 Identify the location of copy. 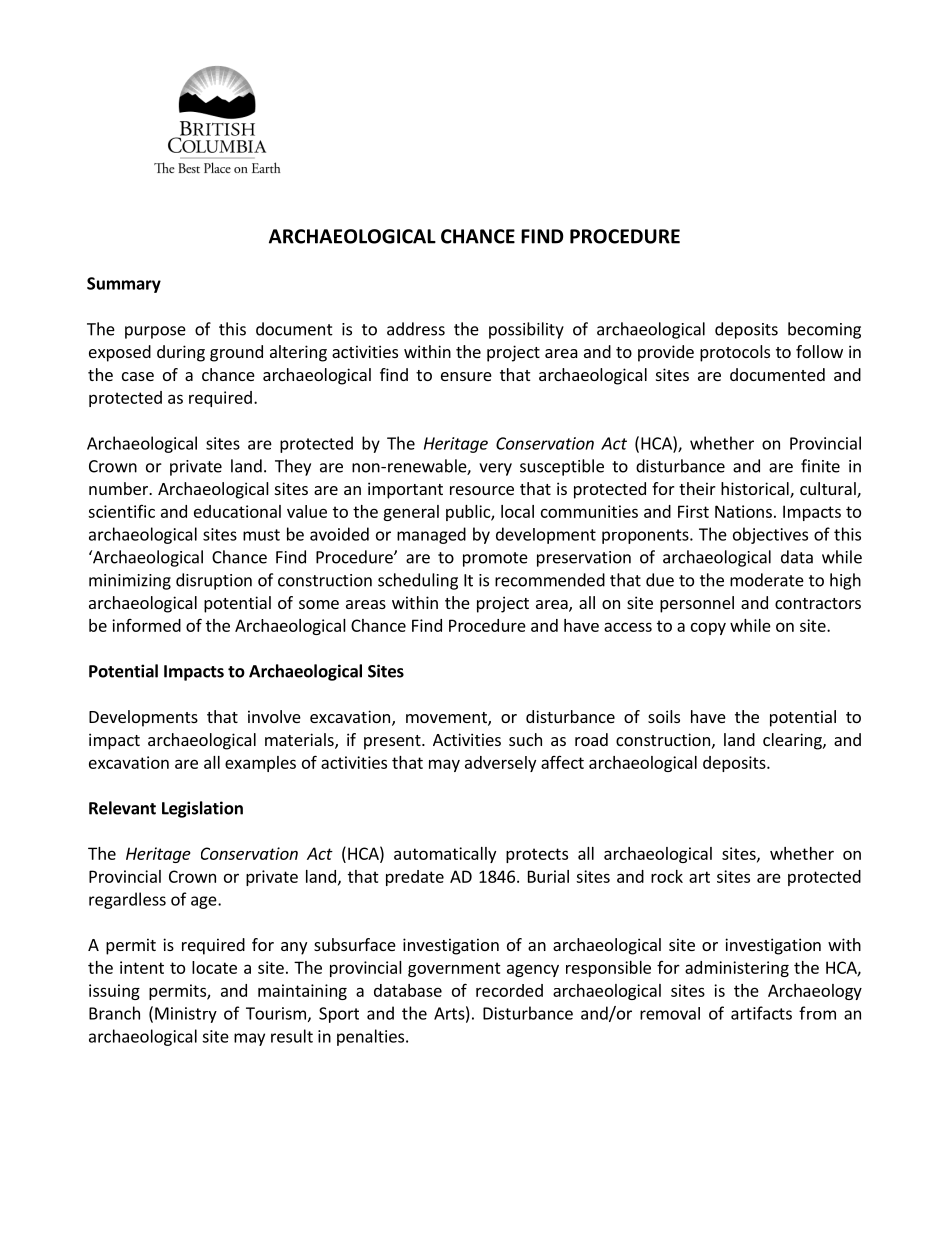
(708, 628).
